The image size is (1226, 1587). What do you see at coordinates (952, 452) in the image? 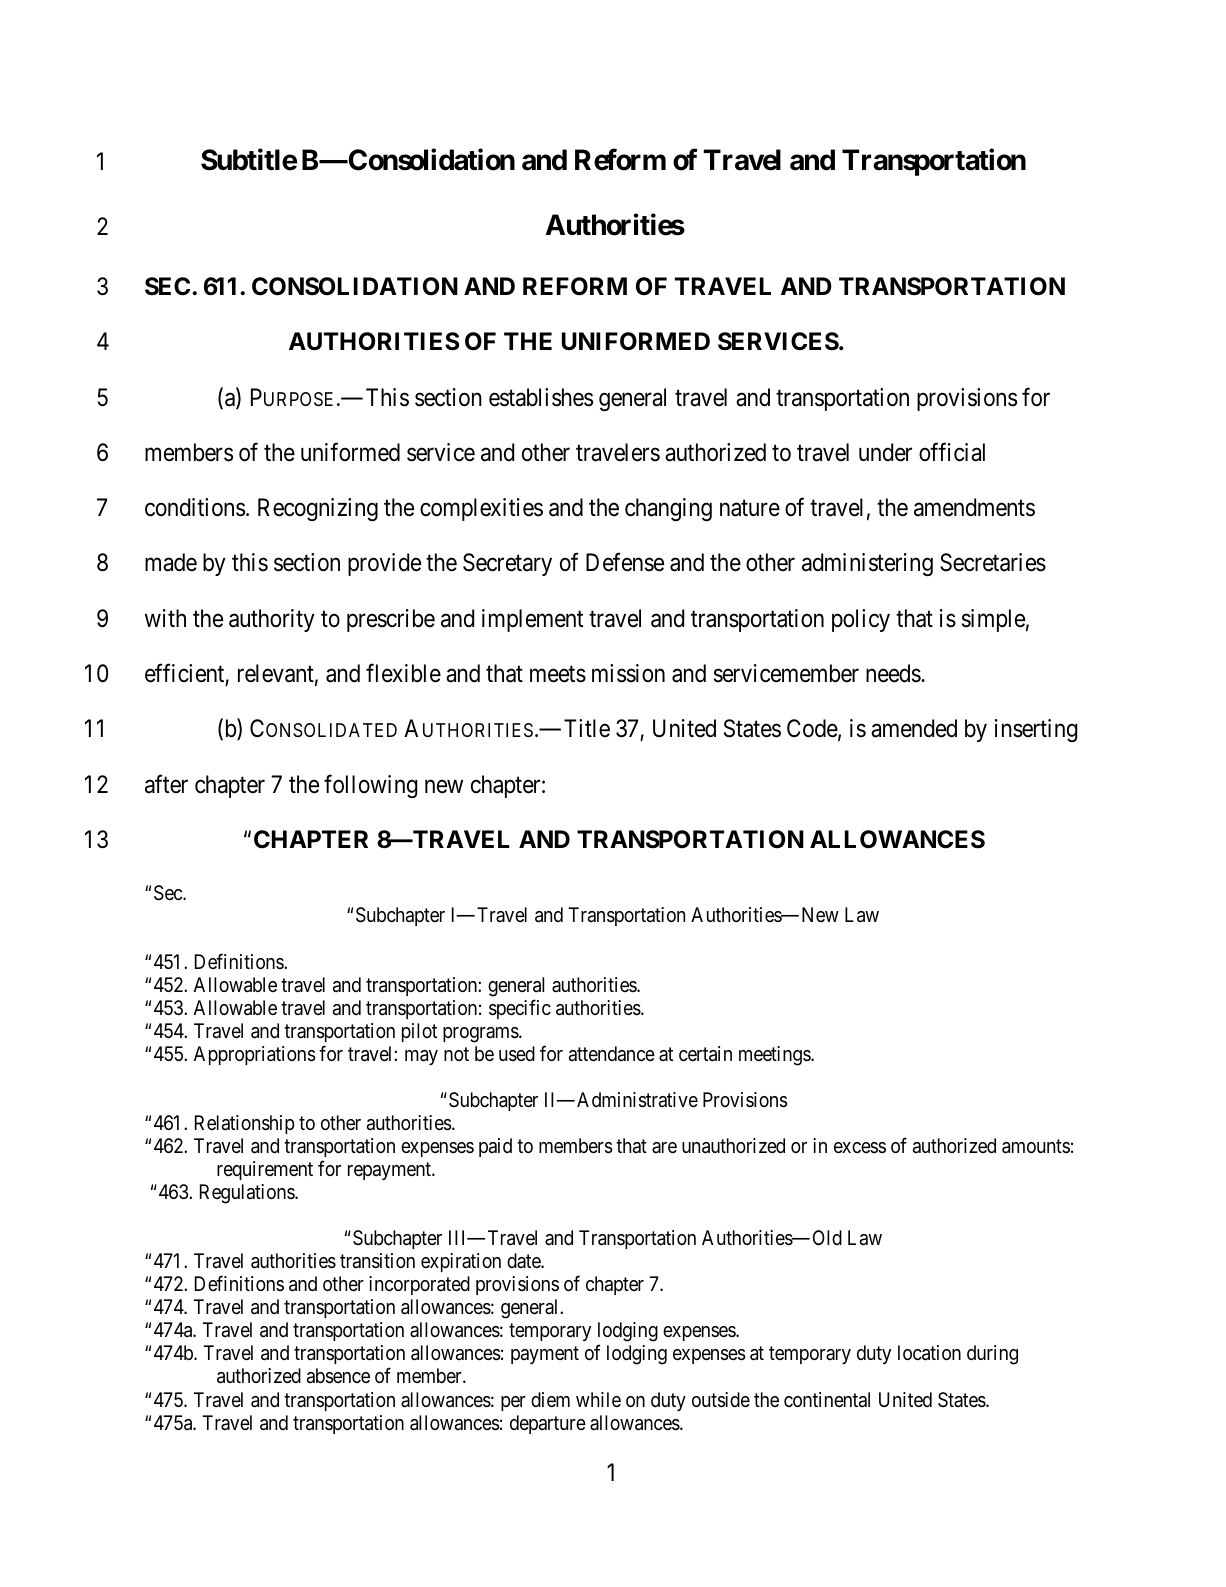
I see `official` at bounding box center [952, 452].
